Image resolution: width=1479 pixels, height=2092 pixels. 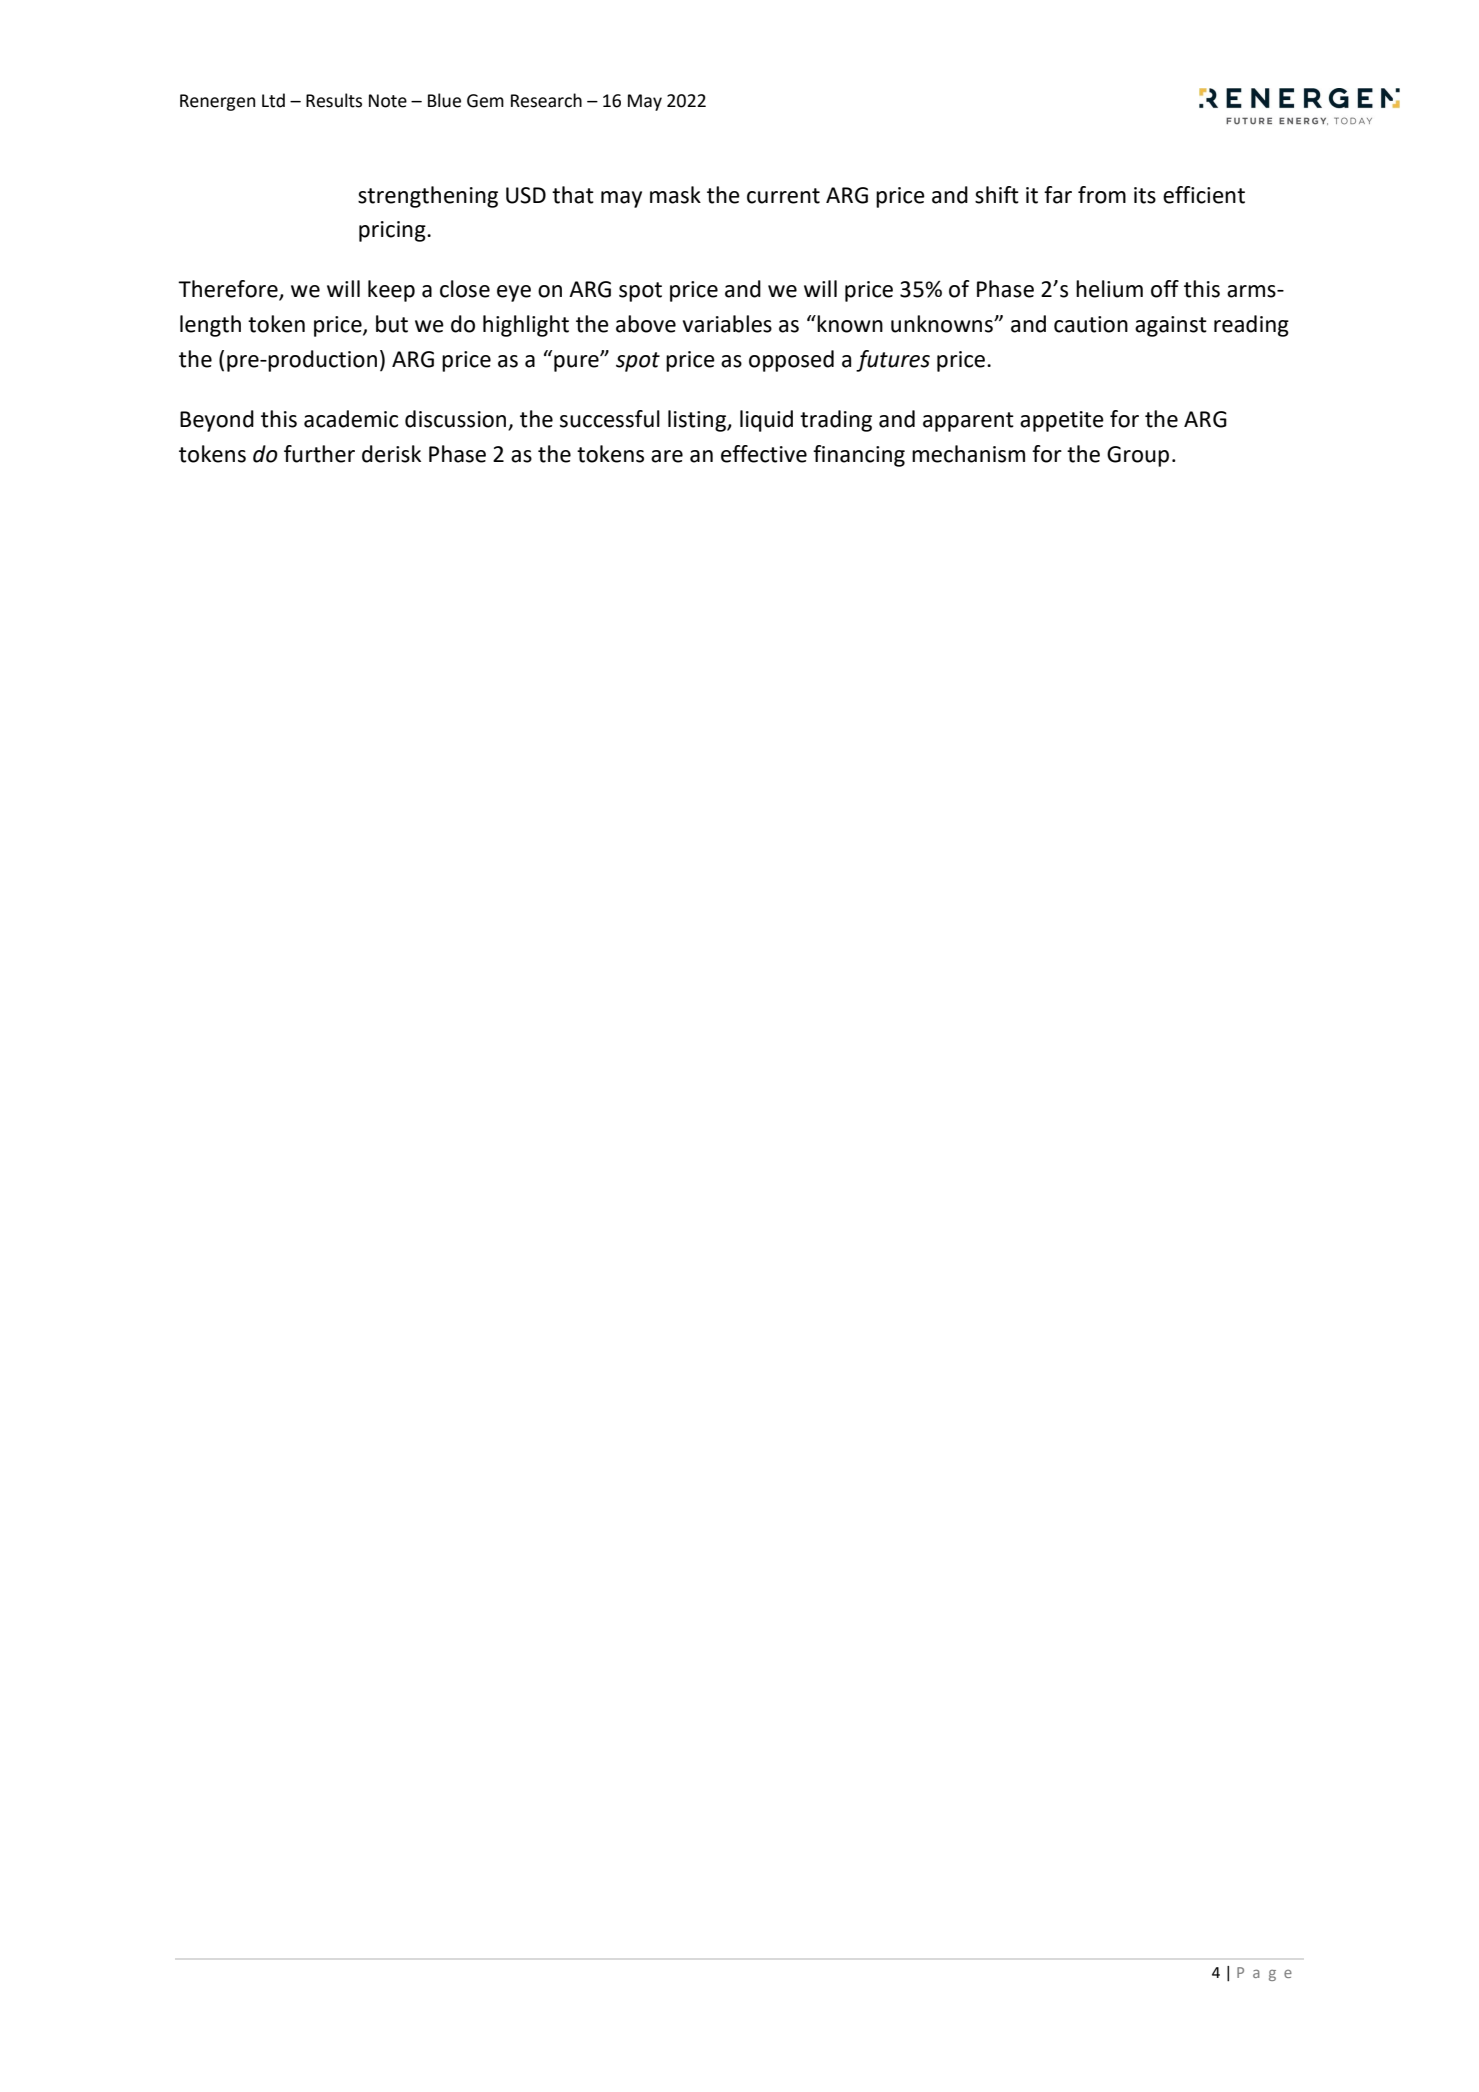 I want to click on from, so click(x=1102, y=195).
